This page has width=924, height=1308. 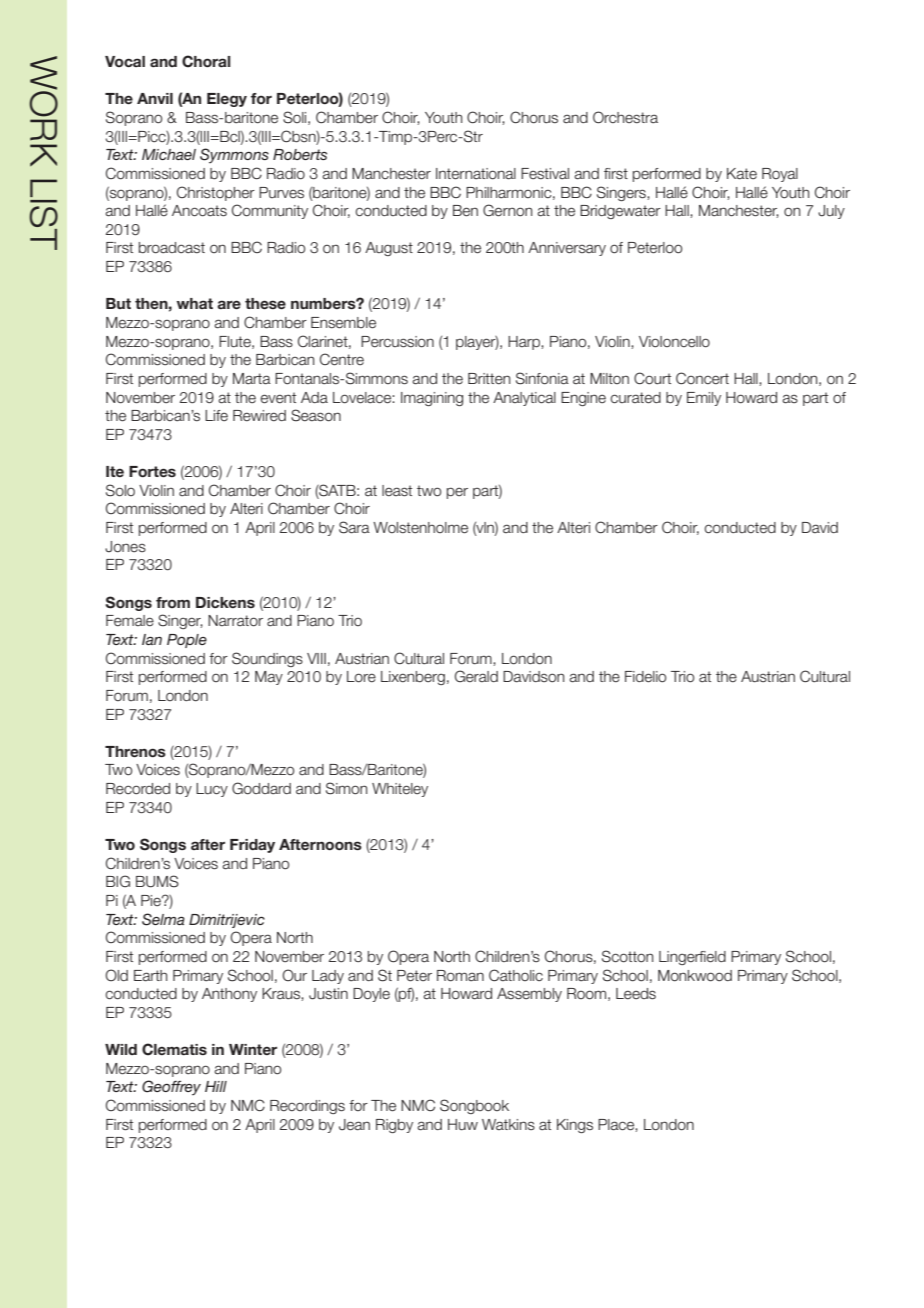 I want to click on Dickens, so click(x=225, y=602).
